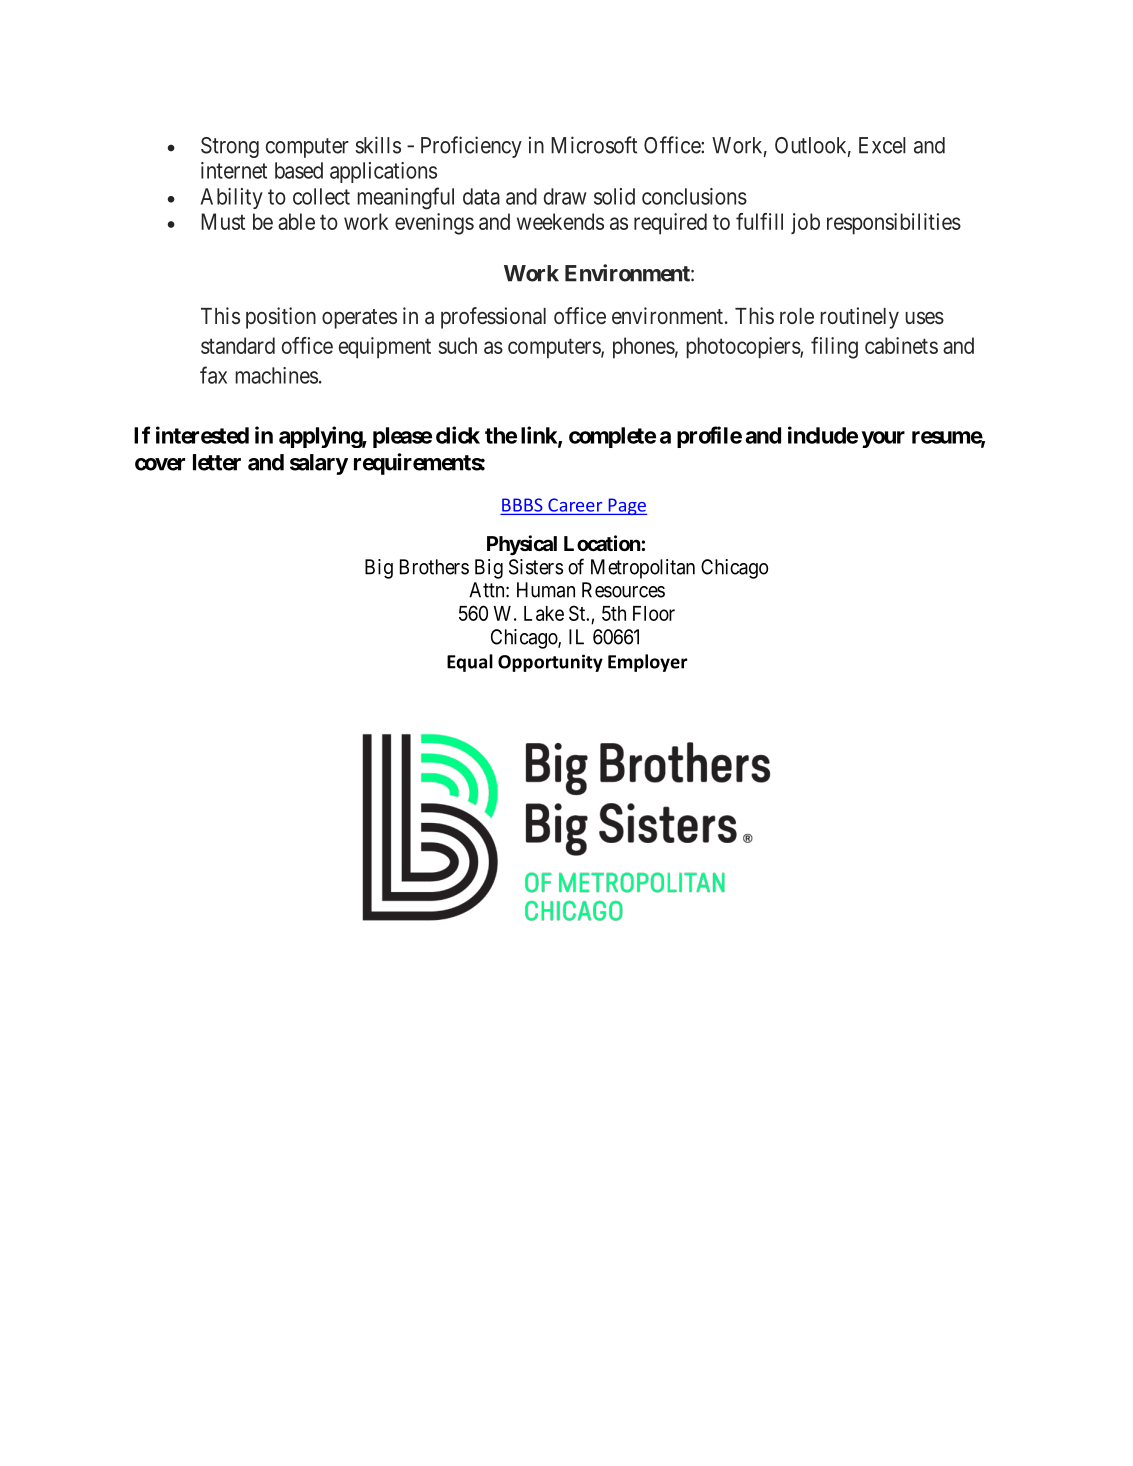 The image size is (1133, 1466). Describe the element at coordinates (882, 145) in the screenshot. I see `Excel` at that location.
